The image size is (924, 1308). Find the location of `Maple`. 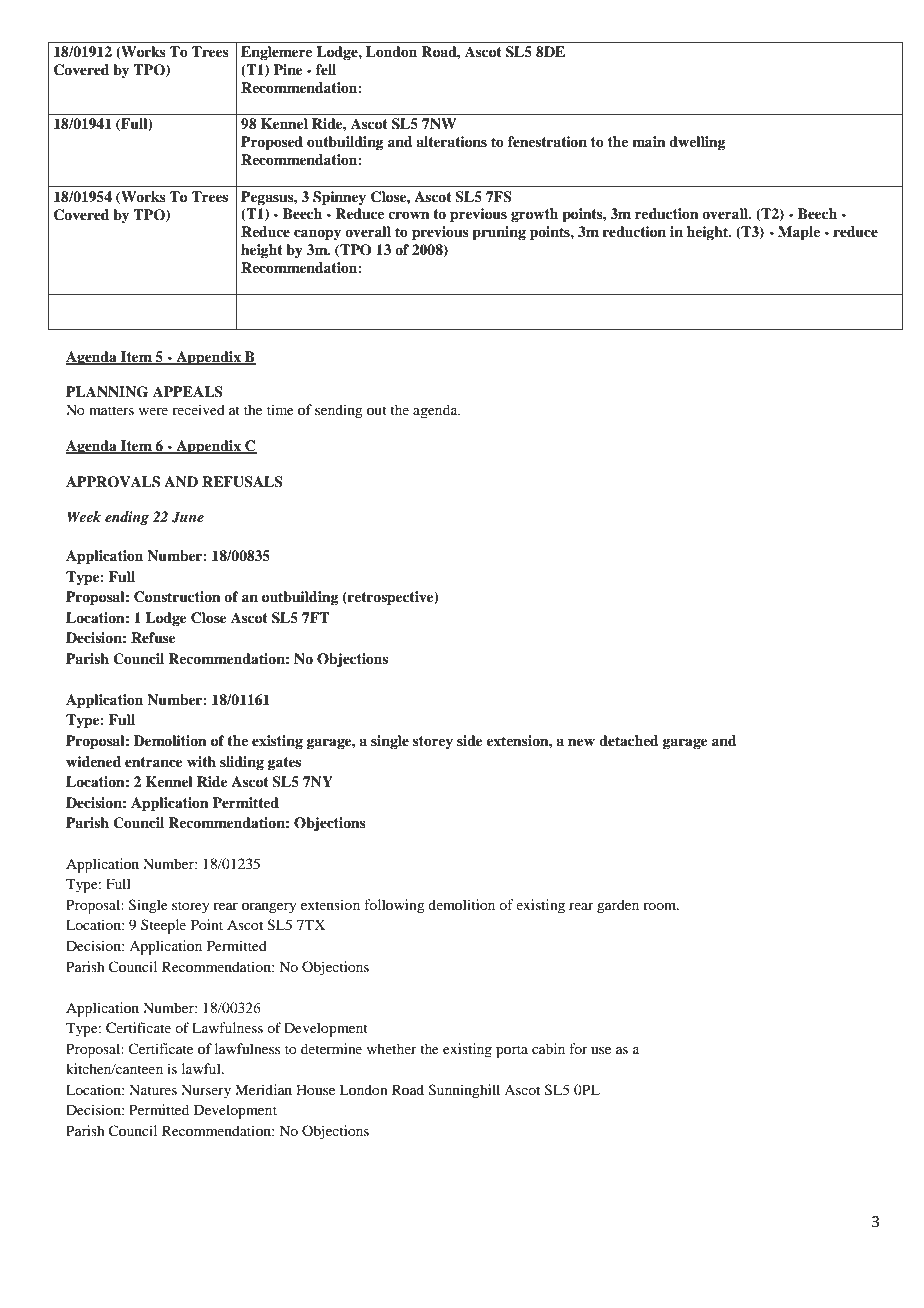

Maple is located at coordinates (799, 233).
